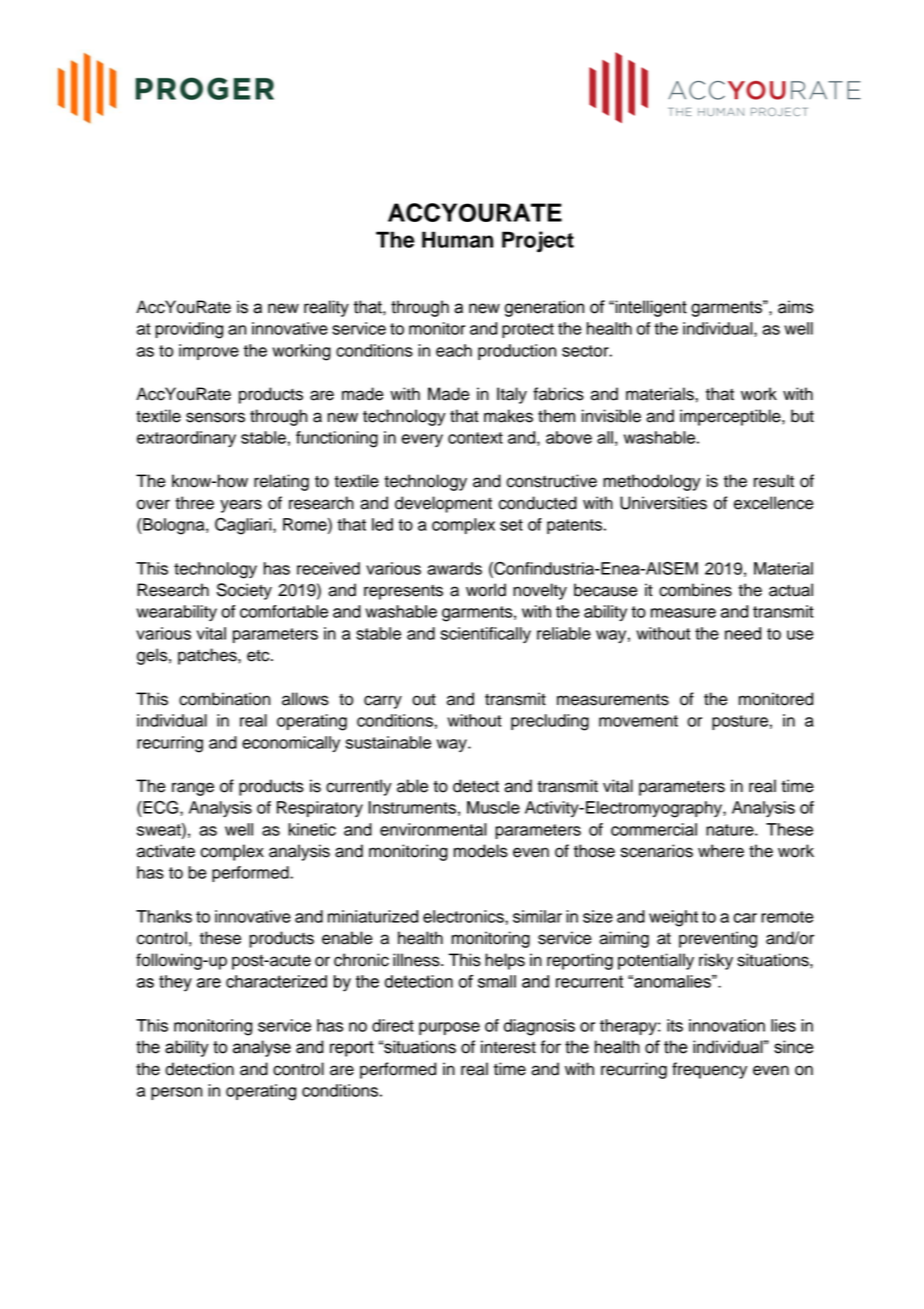  Describe the element at coordinates (208, 656) in the screenshot. I see `patches` at that location.
